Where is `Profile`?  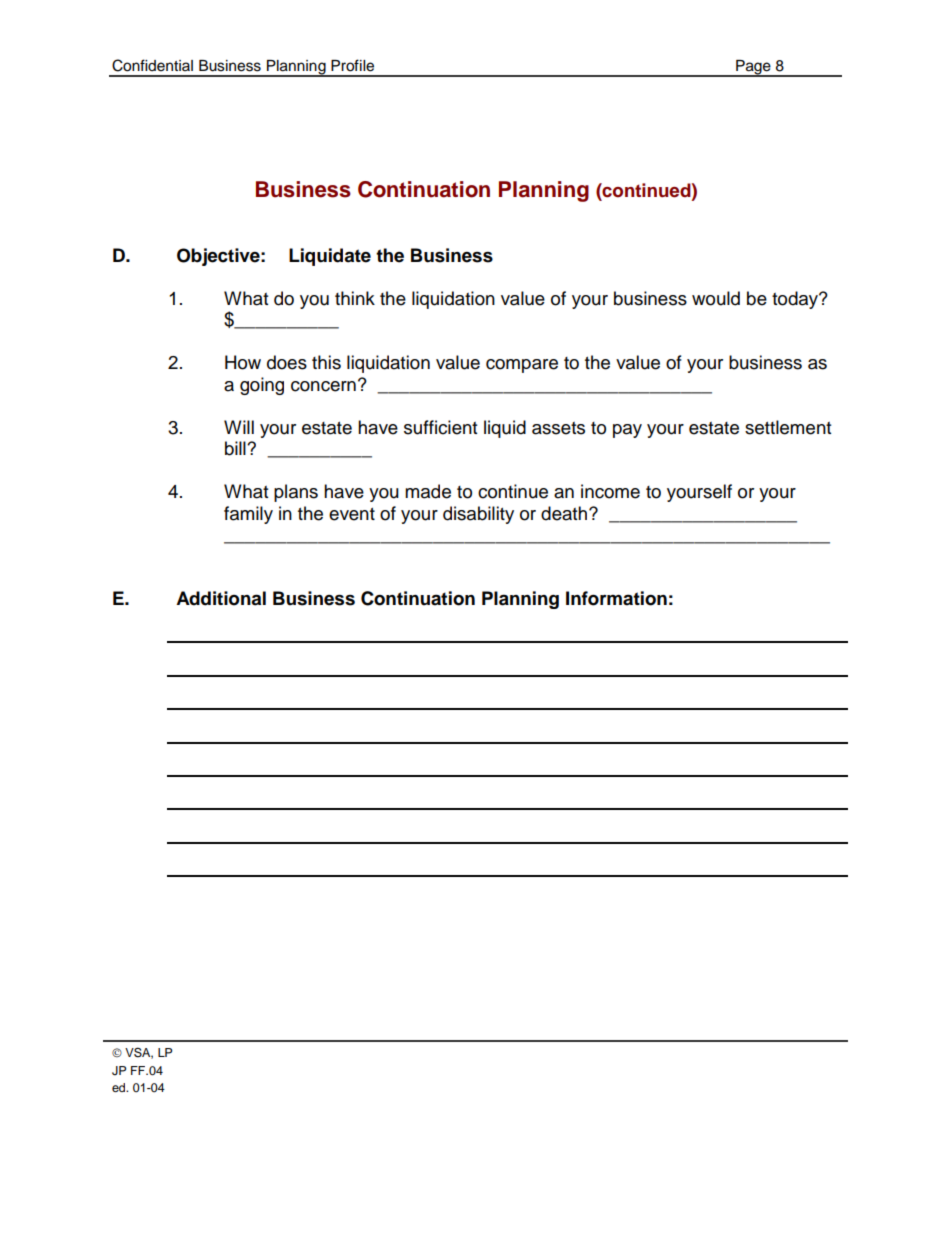
Profile is located at coordinates (352, 65).
